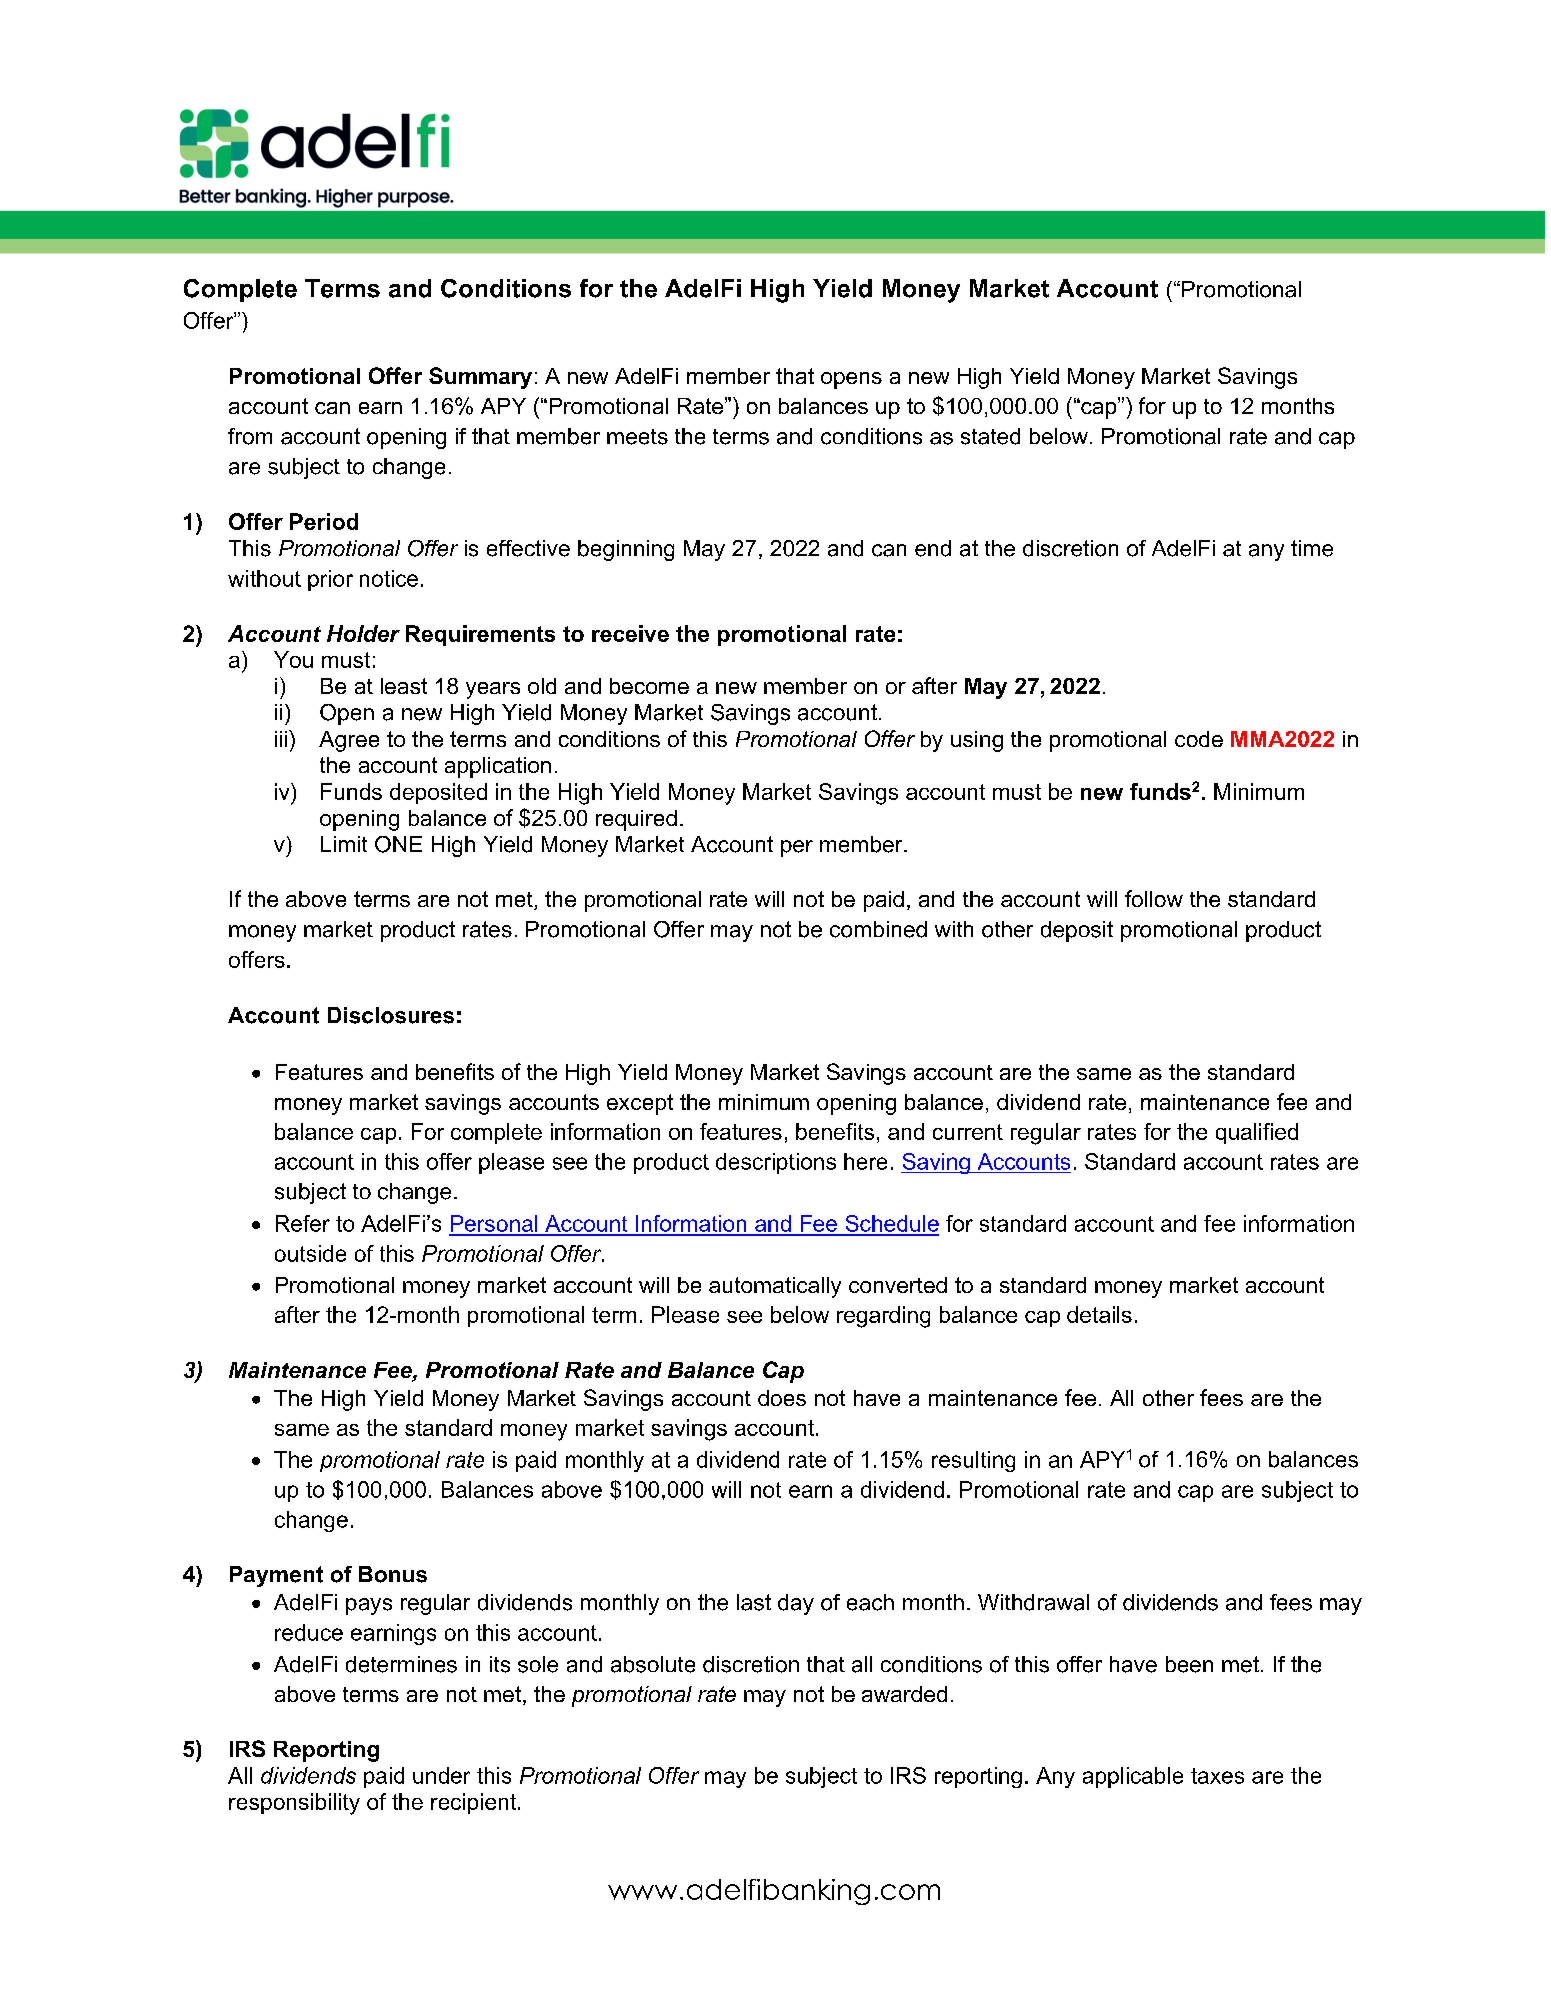  Describe the element at coordinates (990, 436) in the screenshot. I see `stated` at that location.
